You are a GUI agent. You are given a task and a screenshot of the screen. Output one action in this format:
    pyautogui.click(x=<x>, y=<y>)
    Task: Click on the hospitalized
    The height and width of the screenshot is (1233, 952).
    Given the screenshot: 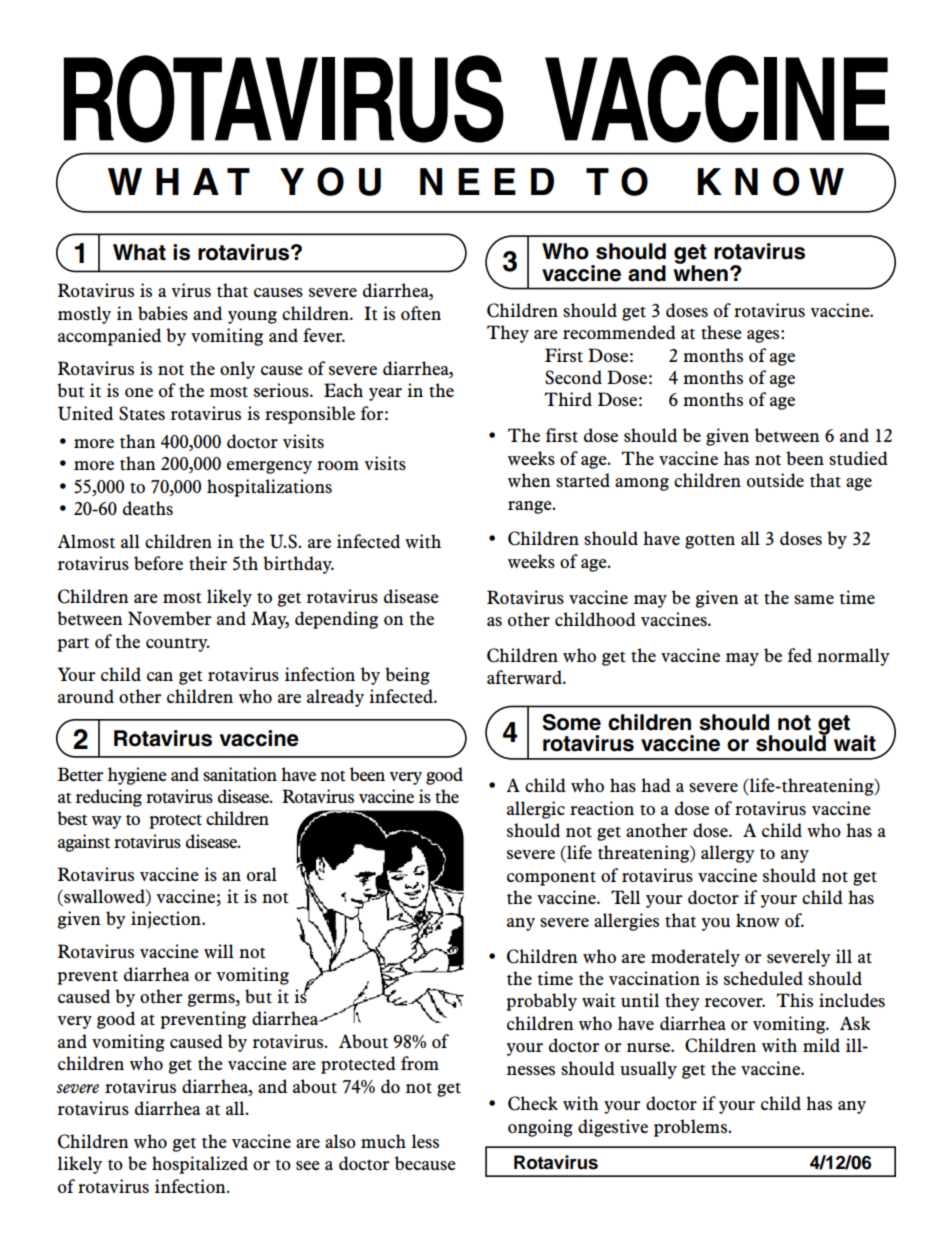 What is the action you would take?
    pyautogui.click(x=200, y=1165)
